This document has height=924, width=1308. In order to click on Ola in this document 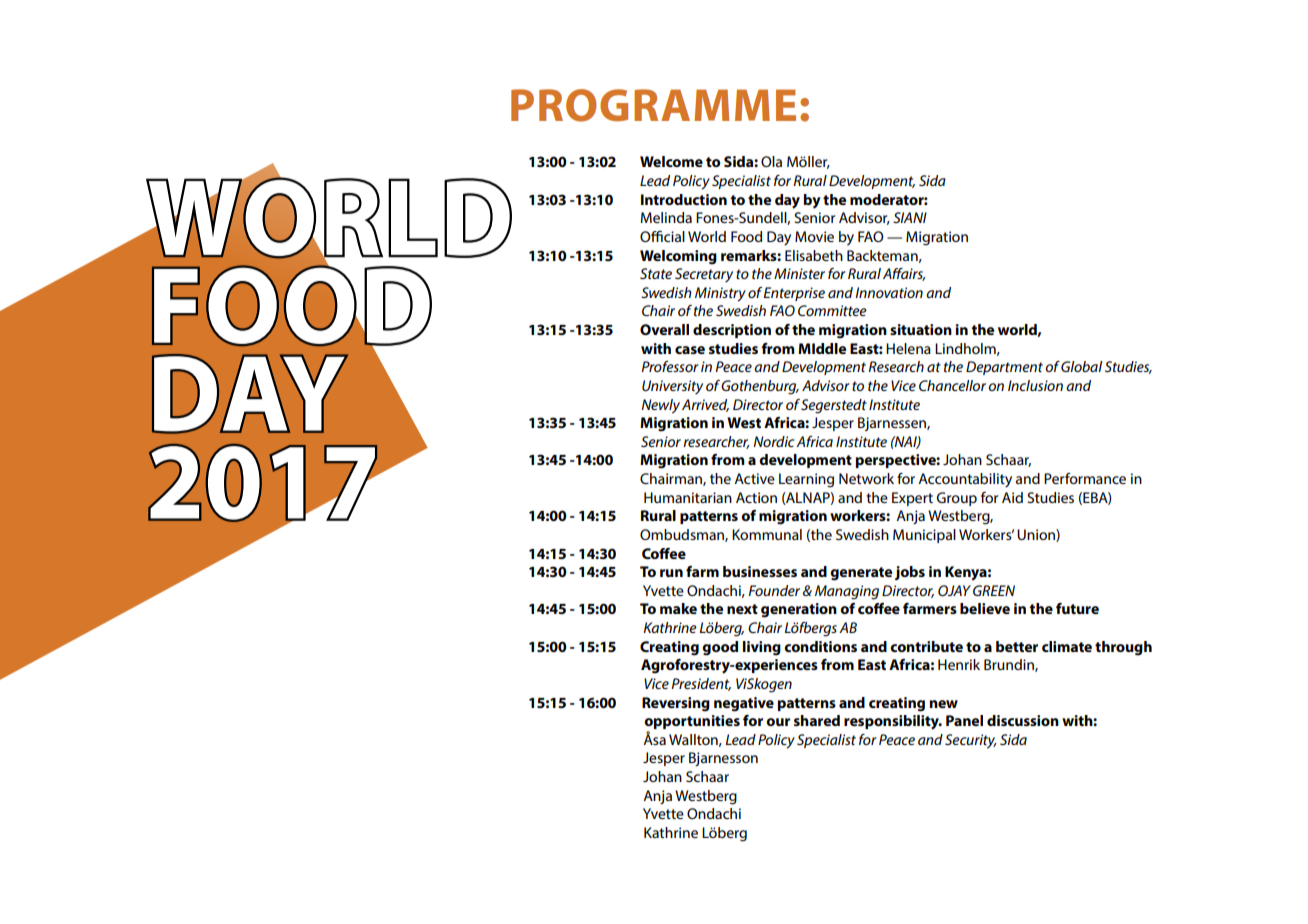, I will do `click(771, 161)`.
